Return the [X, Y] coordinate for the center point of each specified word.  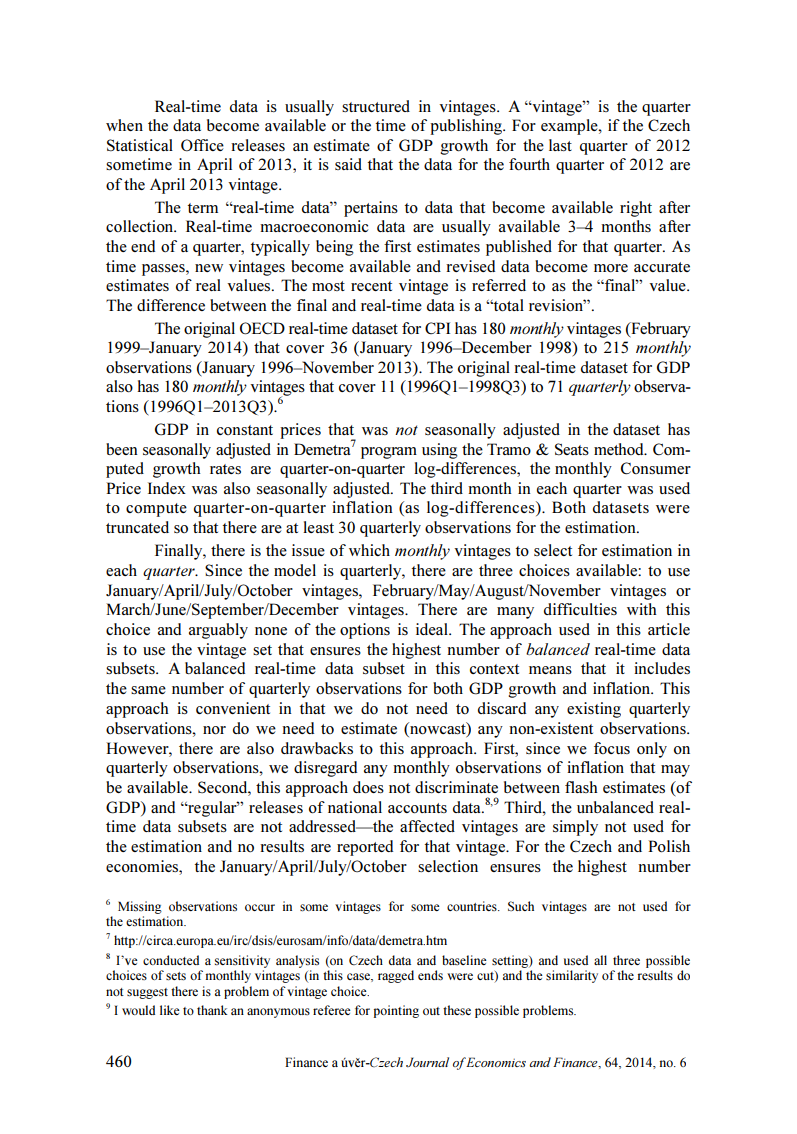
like [170, 1010]
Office [202, 145]
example [570, 127]
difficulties [580, 609]
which [369, 550]
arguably [218, 631]
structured [376, 106]
